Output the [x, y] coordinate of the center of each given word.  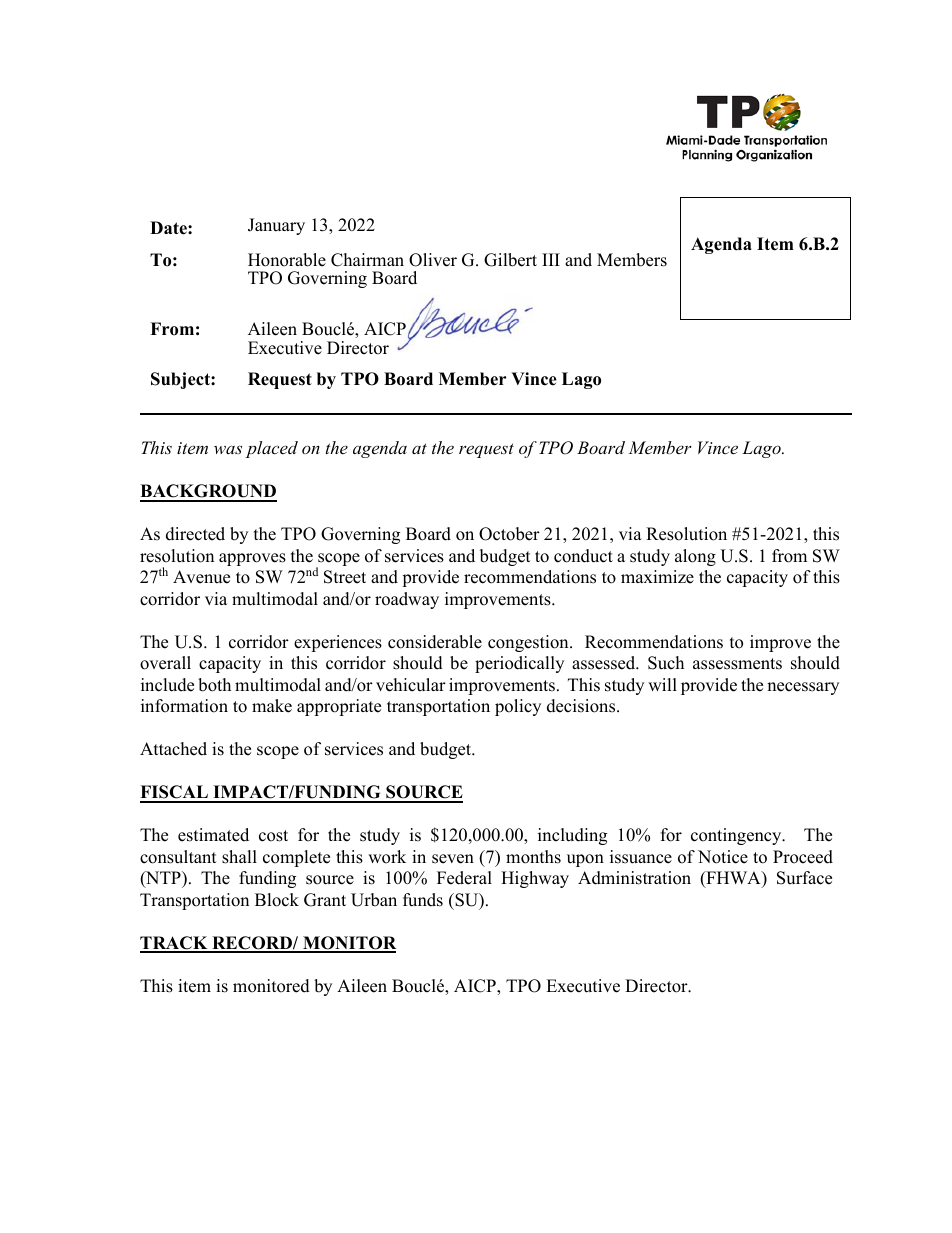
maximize [657, 577]
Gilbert [510, 260]
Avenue [201, 577]
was [228, 449]
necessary [803, 688]
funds [423, 900]
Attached [173, 749]
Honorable [287, 260]
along [695, 557]
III [551, 259]
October [509, 534]
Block [277, 900]
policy [518, 707]
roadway [407, 600]
